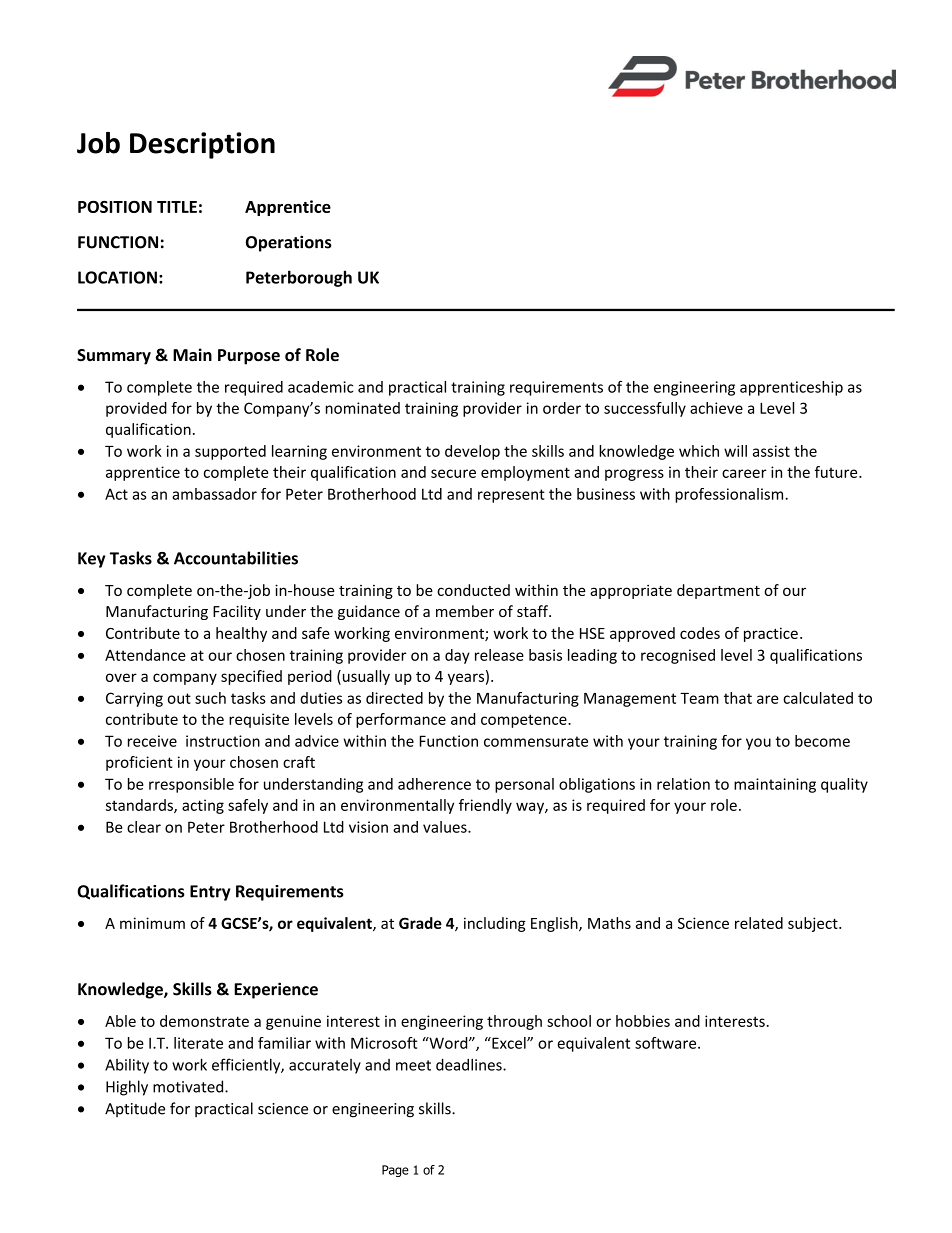 This screenshot has width=952, height=1233. Describe the element at coordinates (472, 452) in the screenshot. I see `develop` at that location.
